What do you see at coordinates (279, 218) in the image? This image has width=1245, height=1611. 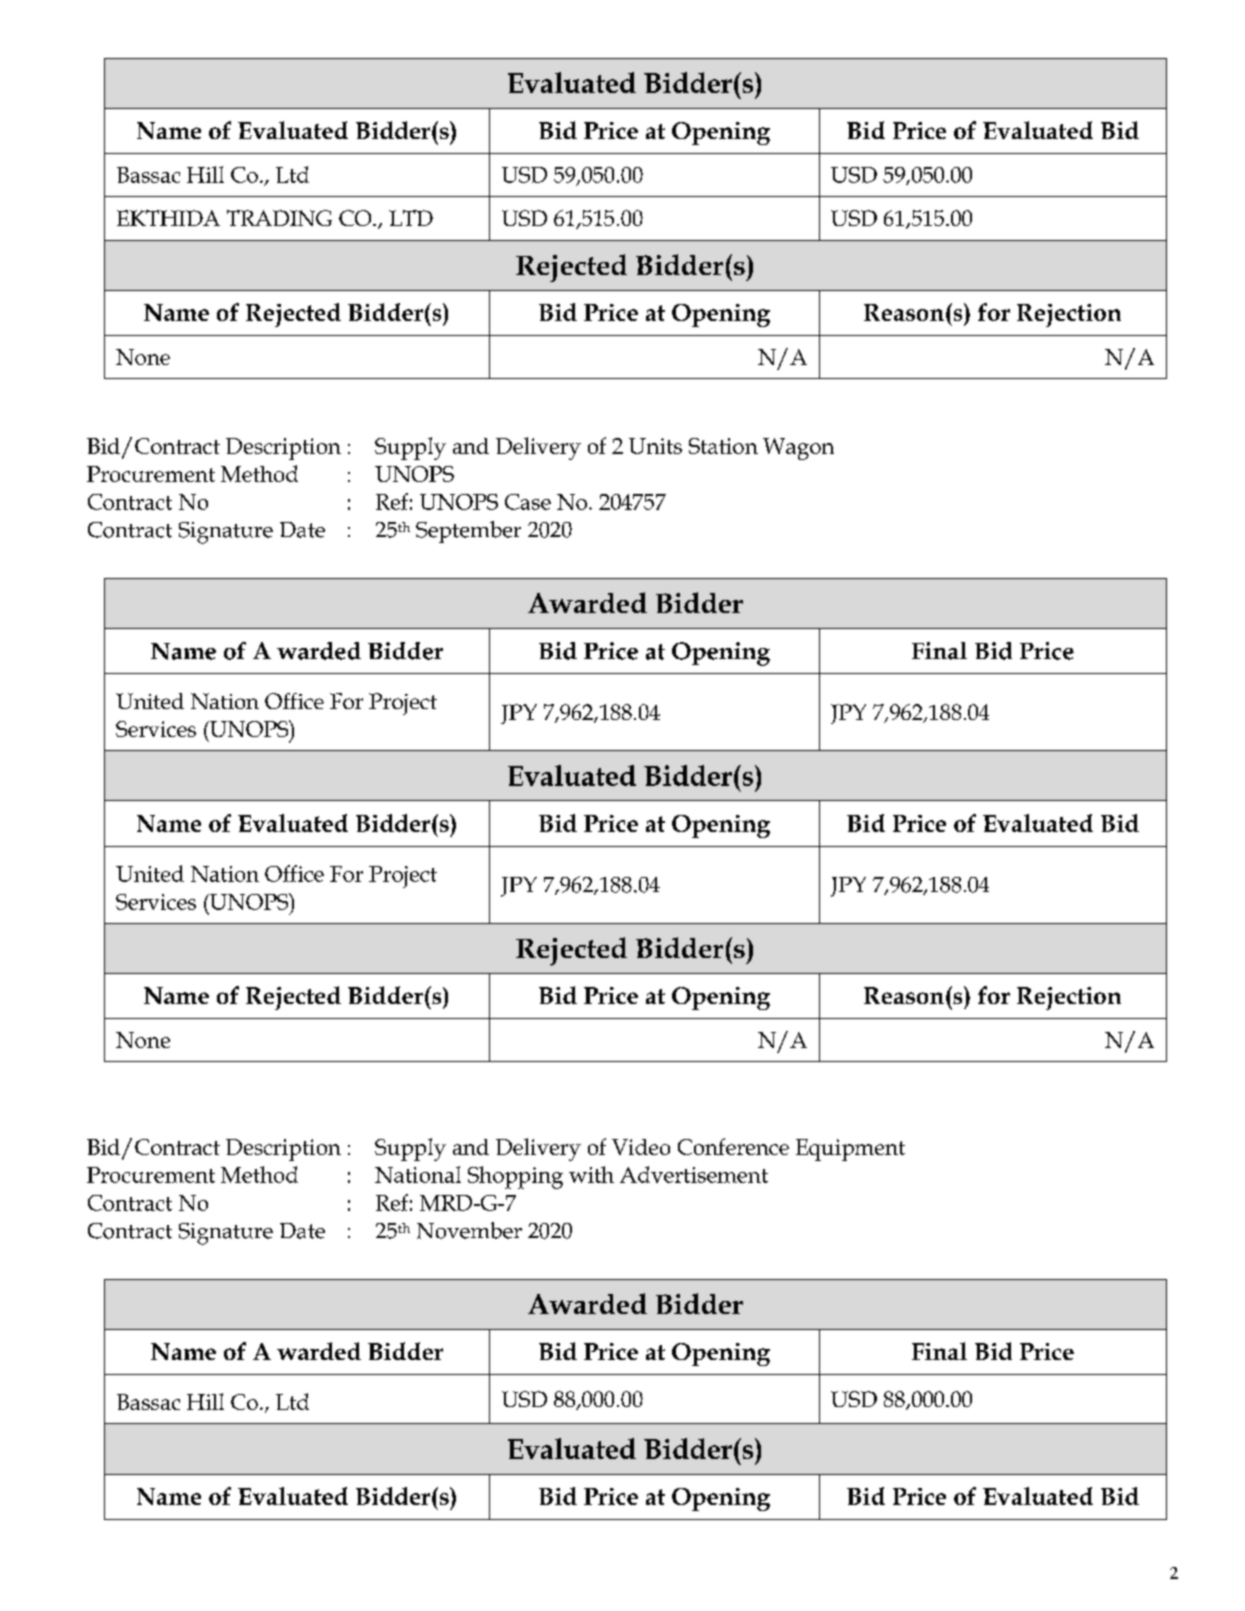 I see `TRADING` at bounding box center [279, 218].
